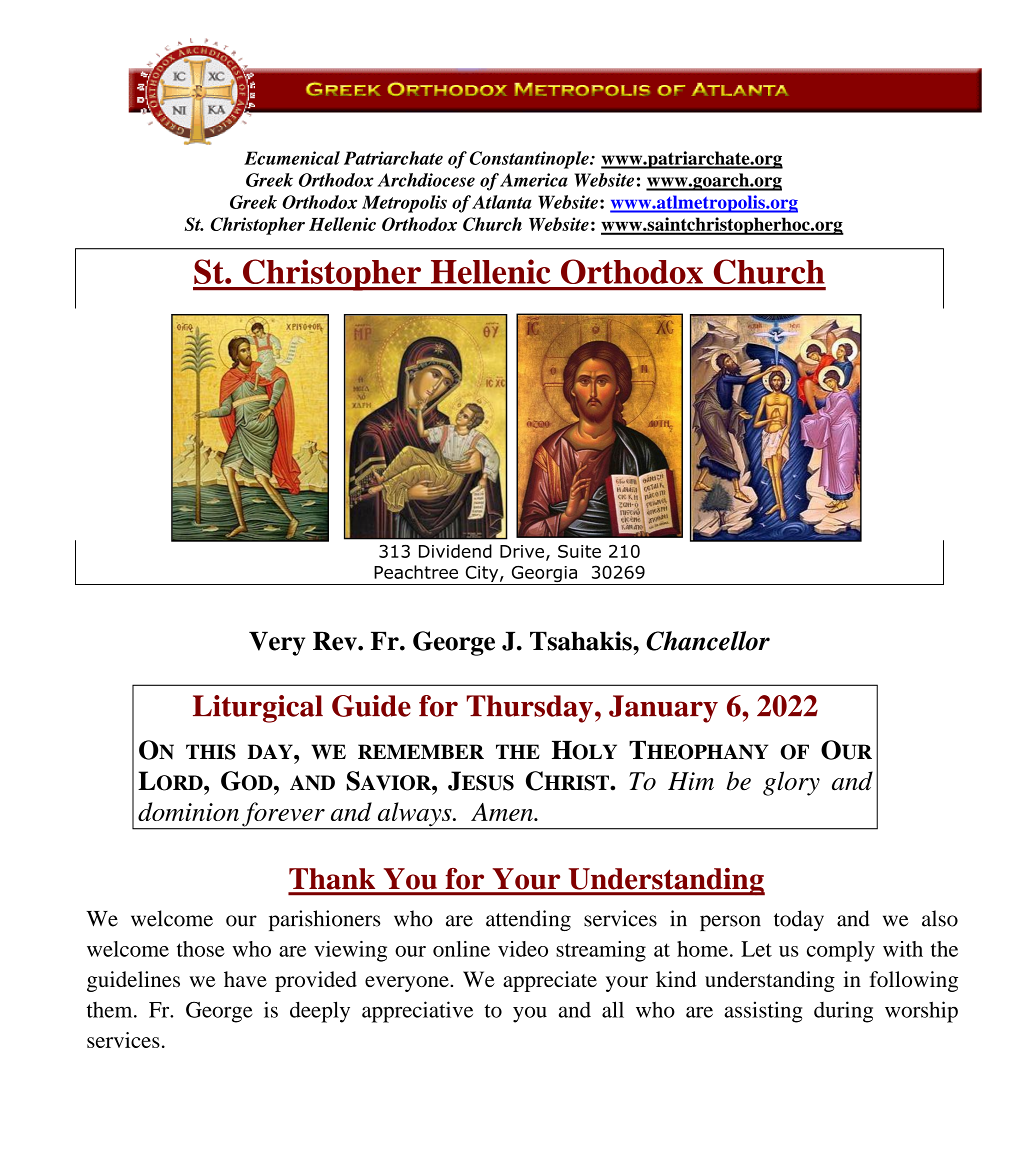 This screenshot has width=1036, height=1175. I want to click on Ecumenical, so click(292, 158).
